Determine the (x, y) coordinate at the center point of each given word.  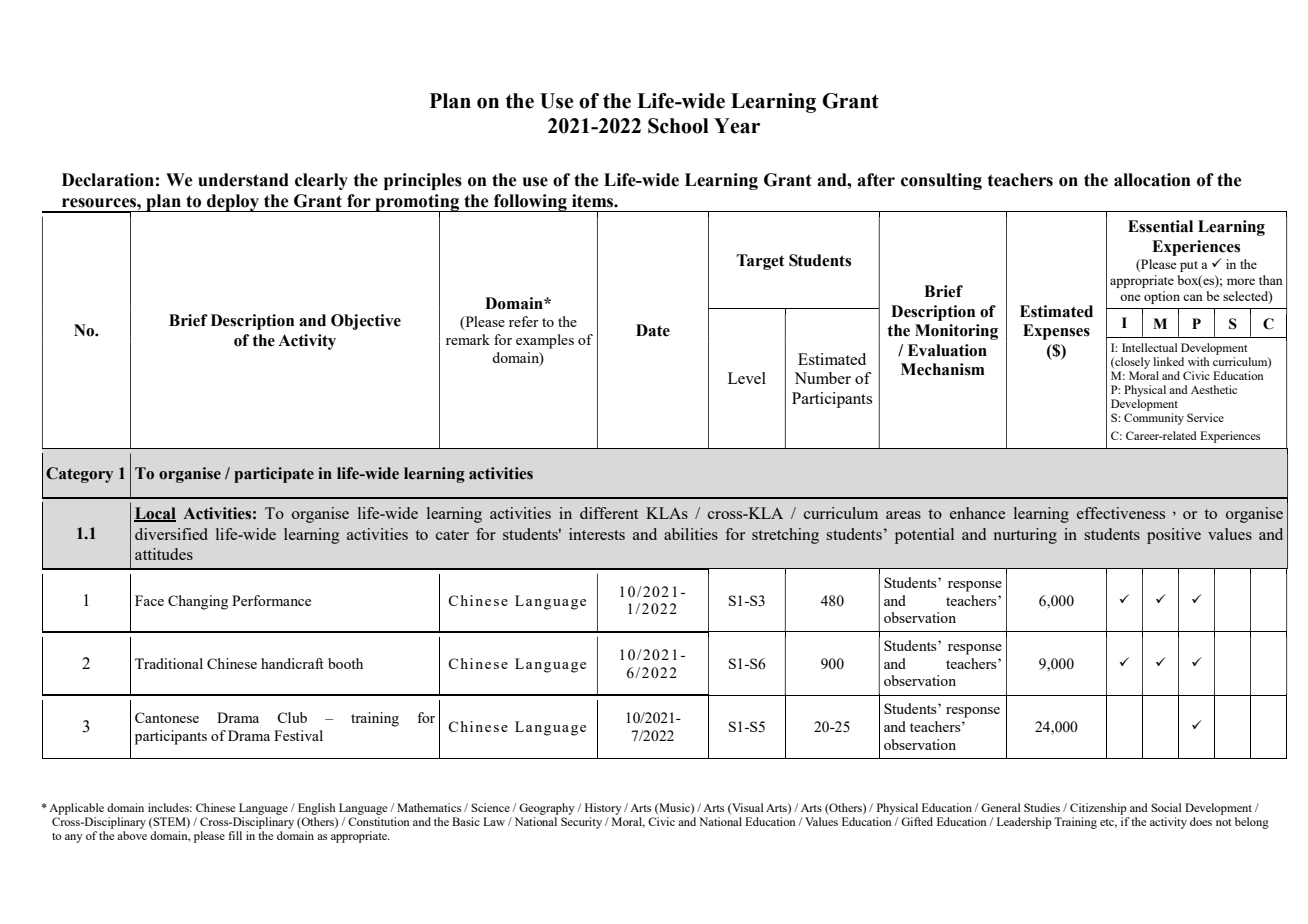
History (603, 809)
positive (1174, 536)
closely (1131, 364)
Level (747, 378)
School (678, 126)
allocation (1152, 180)
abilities (691, 534)
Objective (366, 322)
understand (243, 180)
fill (235, 835)
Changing (198, 602)
